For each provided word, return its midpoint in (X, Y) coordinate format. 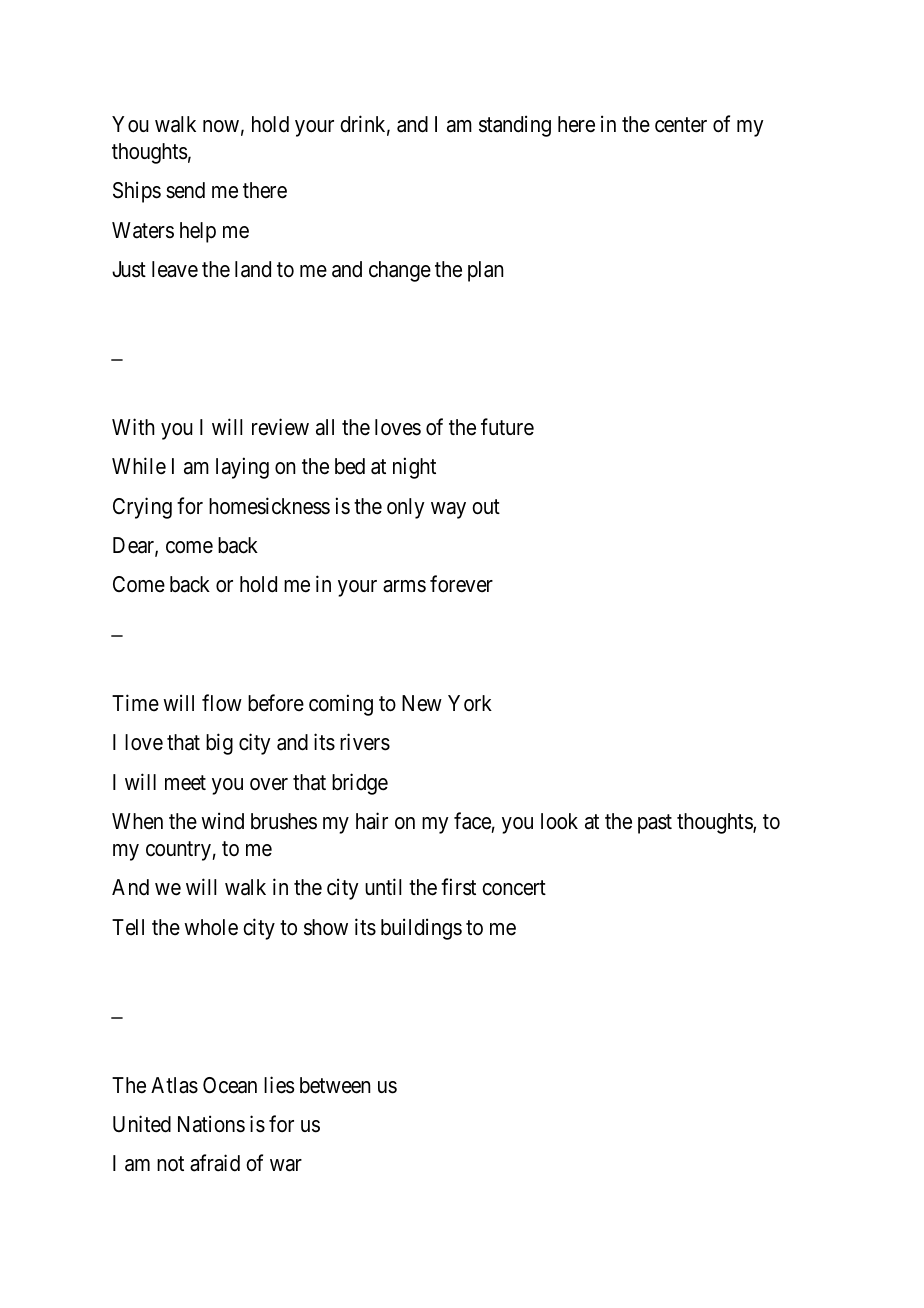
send (185, 190)
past (655, 824)
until (383, 887)
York (470, 703)
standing (515, 126)
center (681, 125)
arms (404, 586)
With (133, 426)
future (507, 427)
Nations (211, 1124)
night (414, 468)
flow (222, 703)
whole (211, 927)
